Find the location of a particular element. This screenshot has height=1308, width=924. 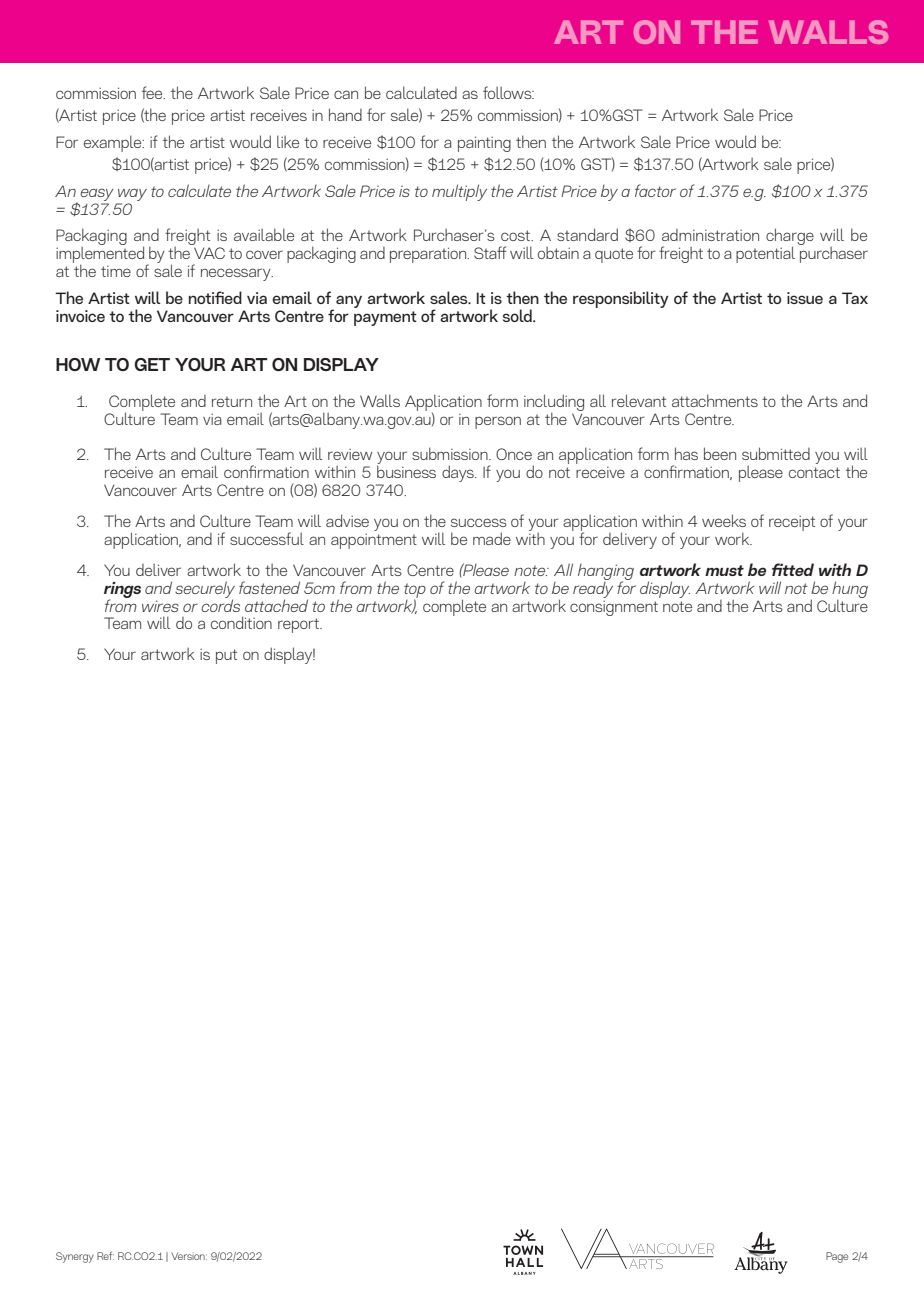

Page is located at coordinates (837, 1257).
